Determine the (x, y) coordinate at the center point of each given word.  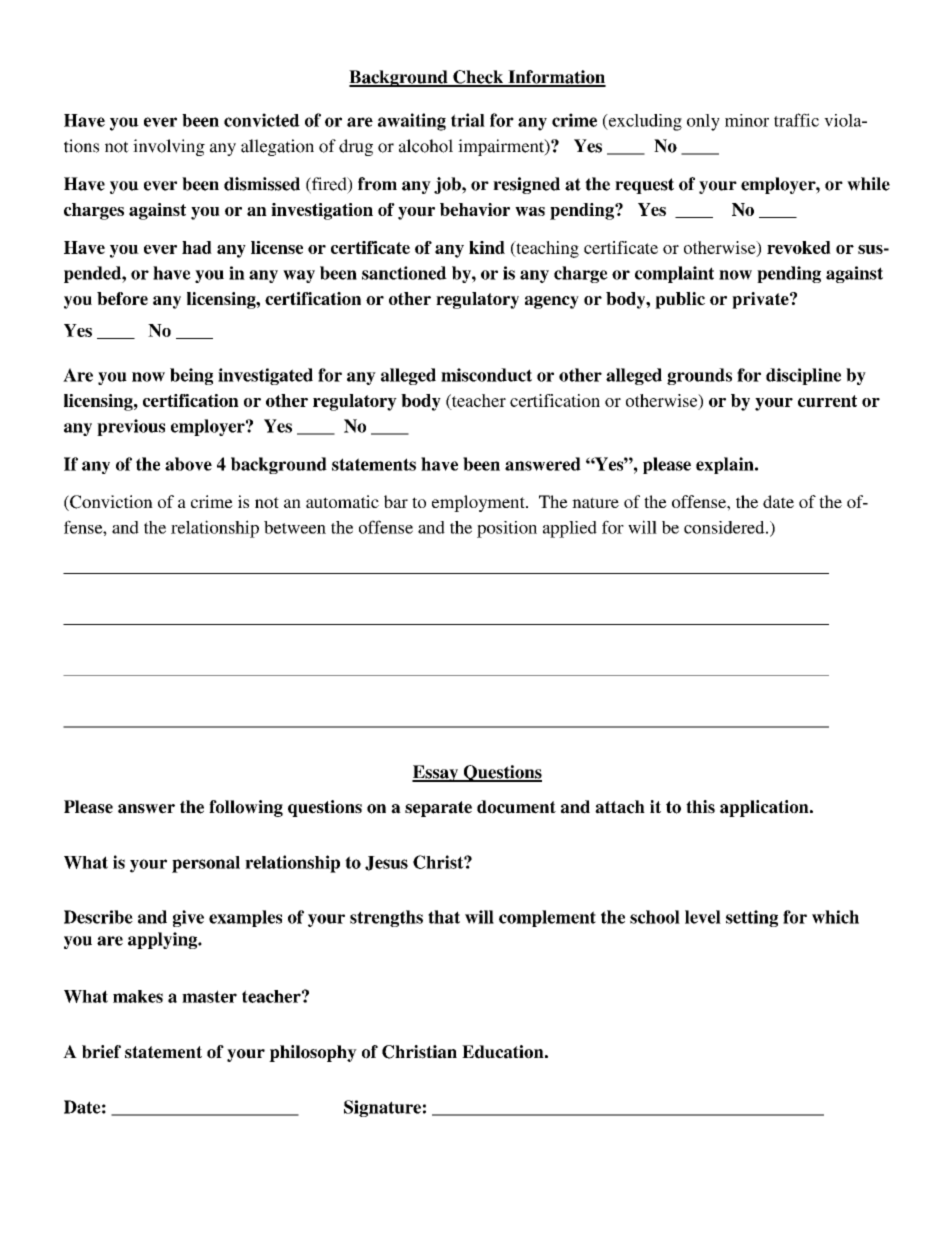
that (444, 917)
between (295, 527)
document (516, 807)
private (761, 300)
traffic (796, 120)
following (246, 808)
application (765, 808)
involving (169, 147)
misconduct (486, 375)
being (191, 376)
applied (570, 529)
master (209, 996)
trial (468, 120)
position (507, 529)
